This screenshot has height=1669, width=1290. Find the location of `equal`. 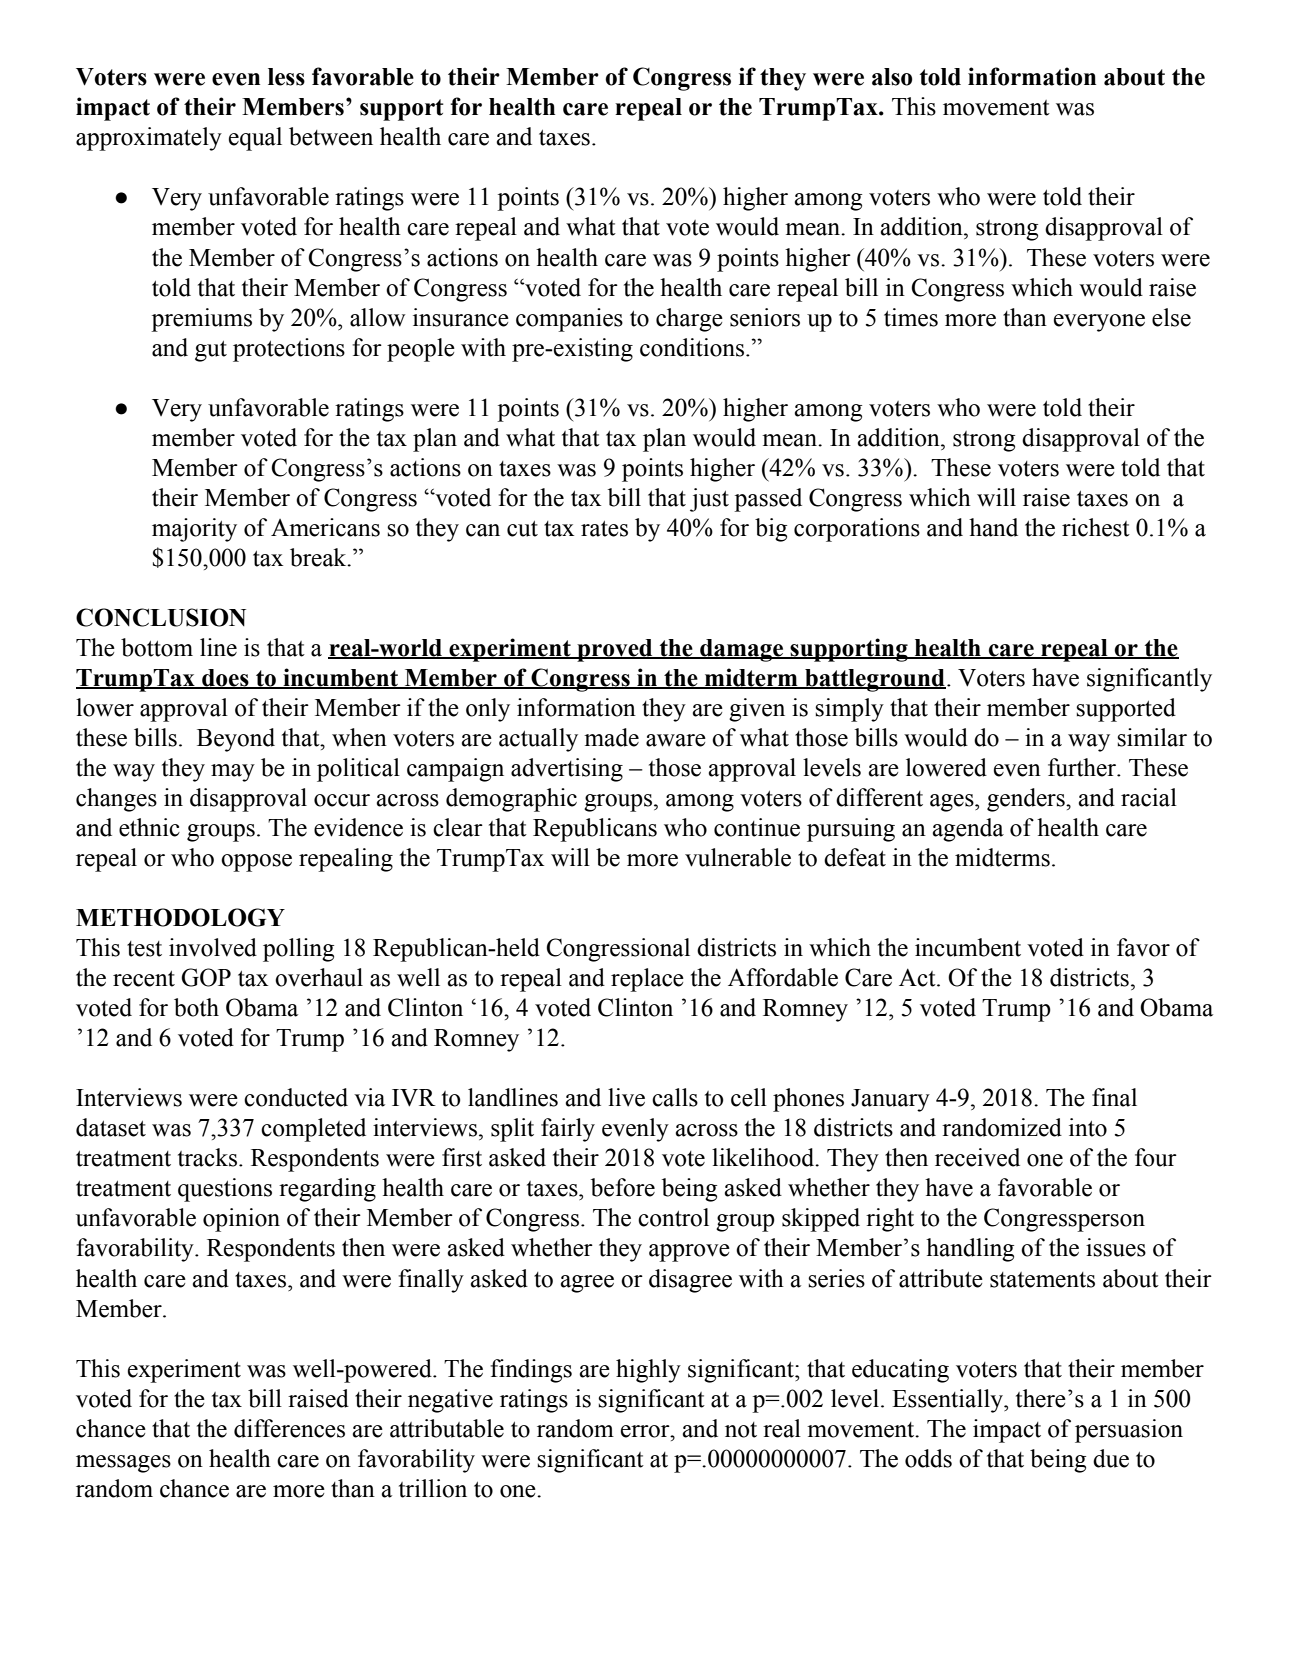

equal is located at coordinates (255, 139).
